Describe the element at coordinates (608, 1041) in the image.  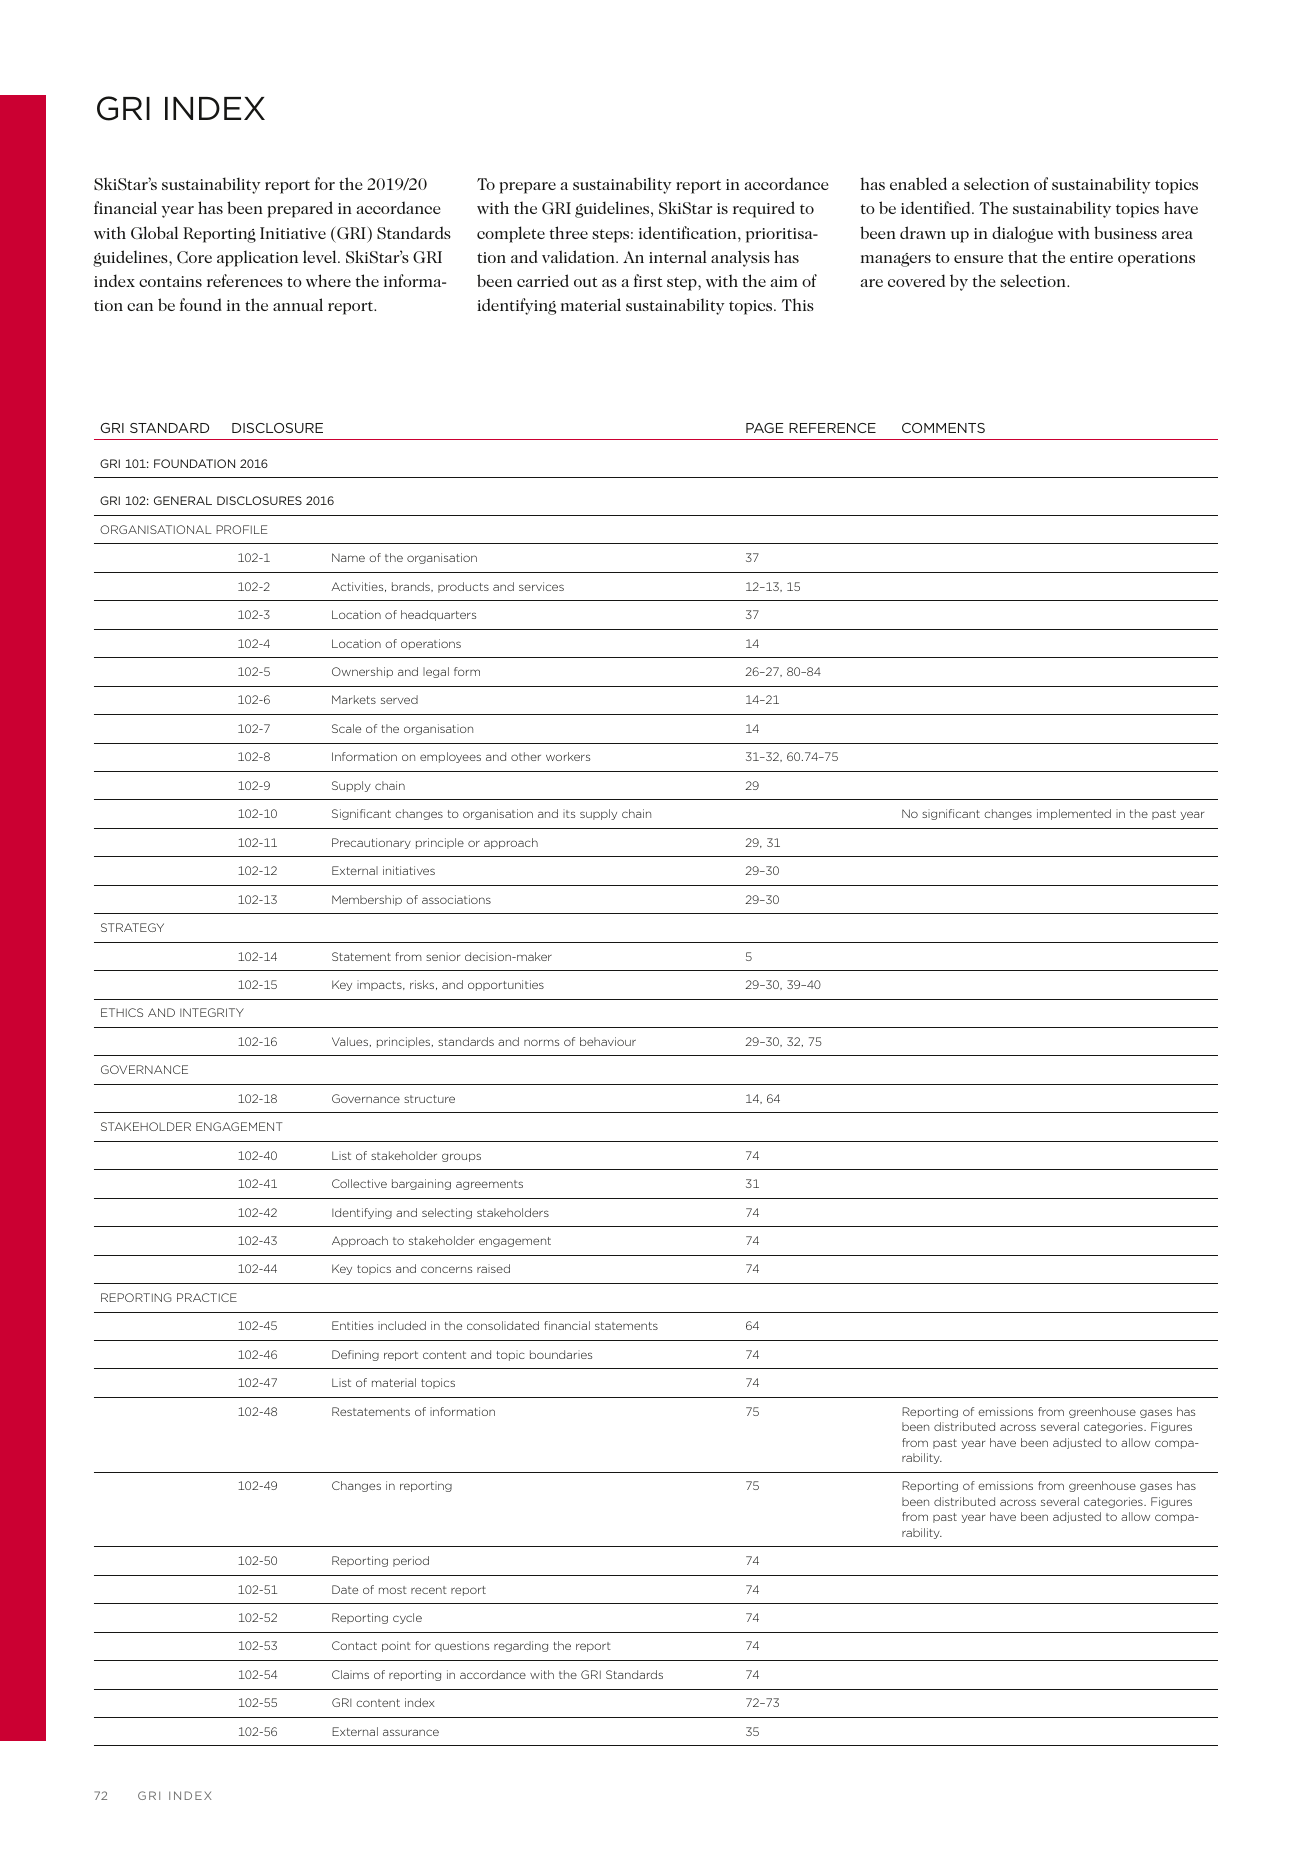
I see `behaviour` at that location.
